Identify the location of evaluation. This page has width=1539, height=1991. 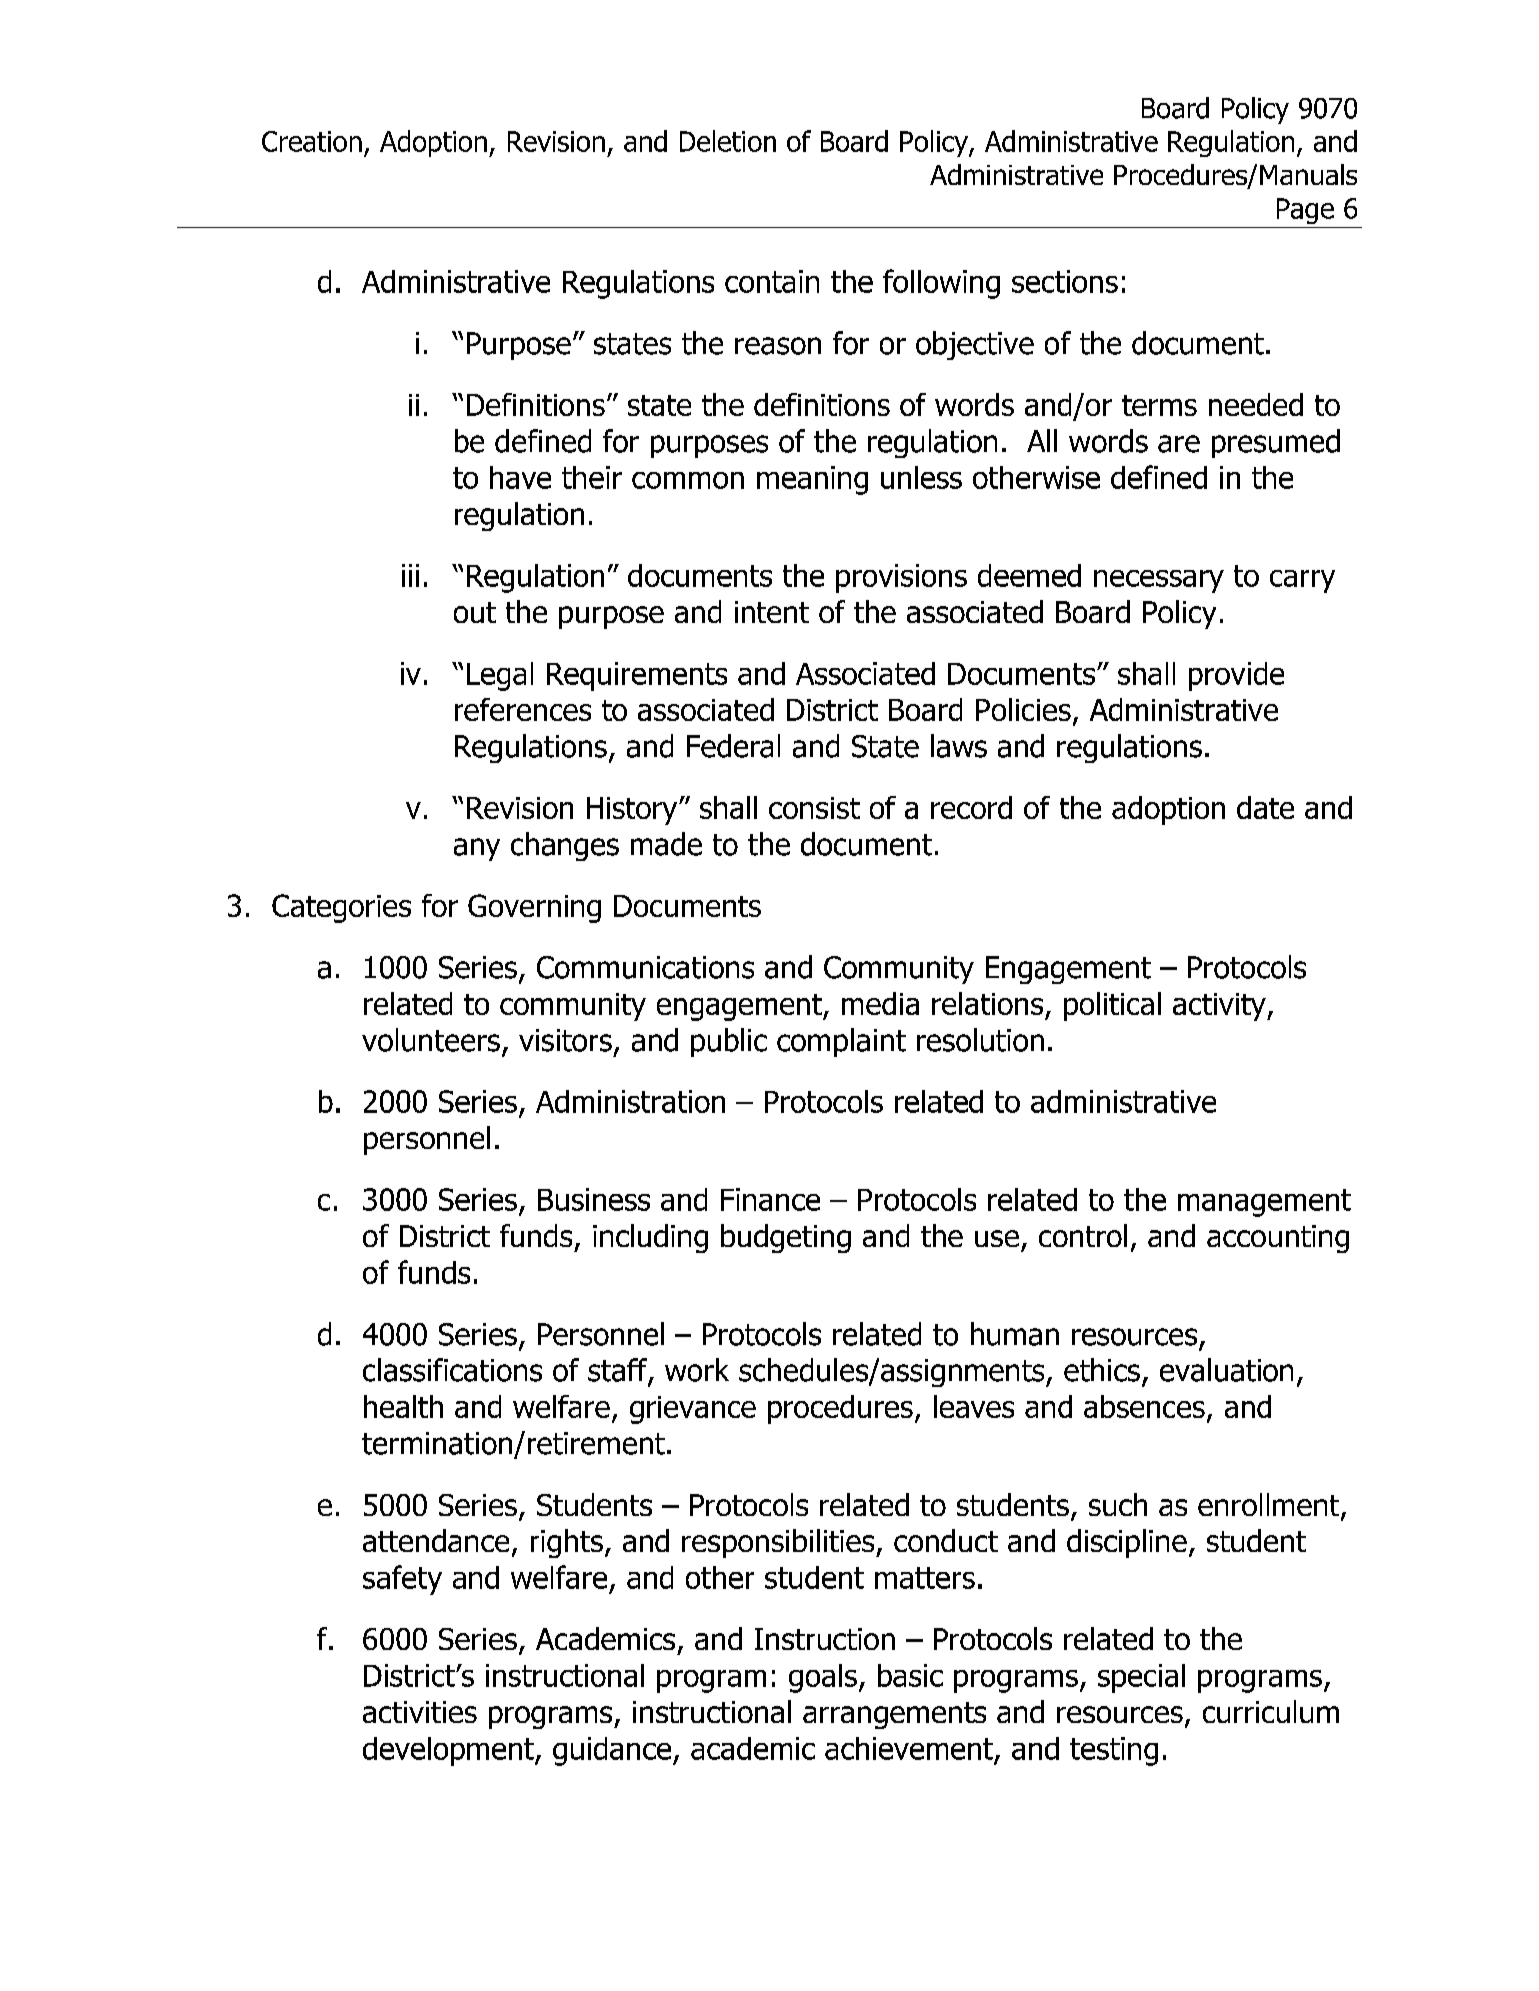
(1226, 1370).
